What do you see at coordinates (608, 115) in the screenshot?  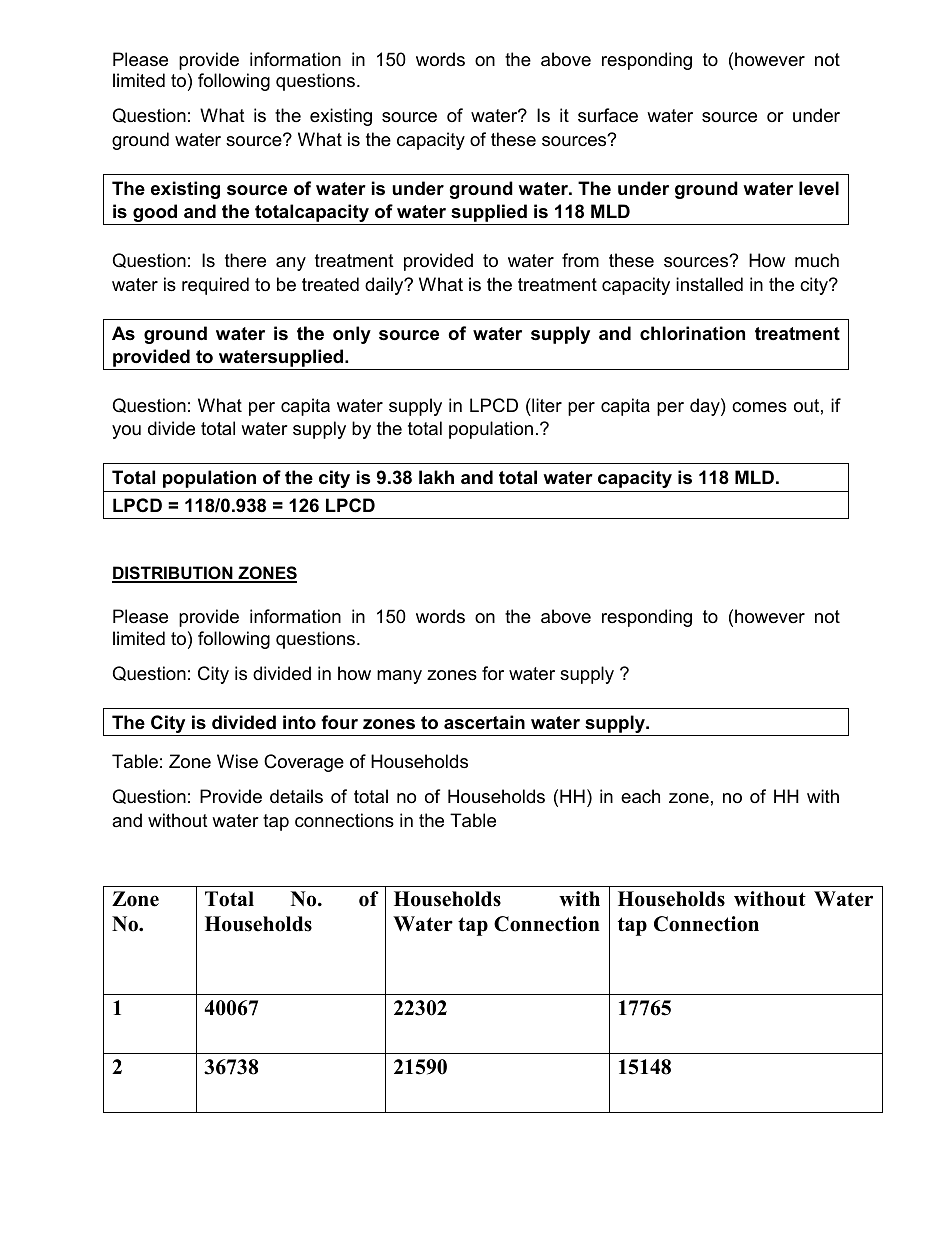 I see `surface` at bounding box center [608, 115].
